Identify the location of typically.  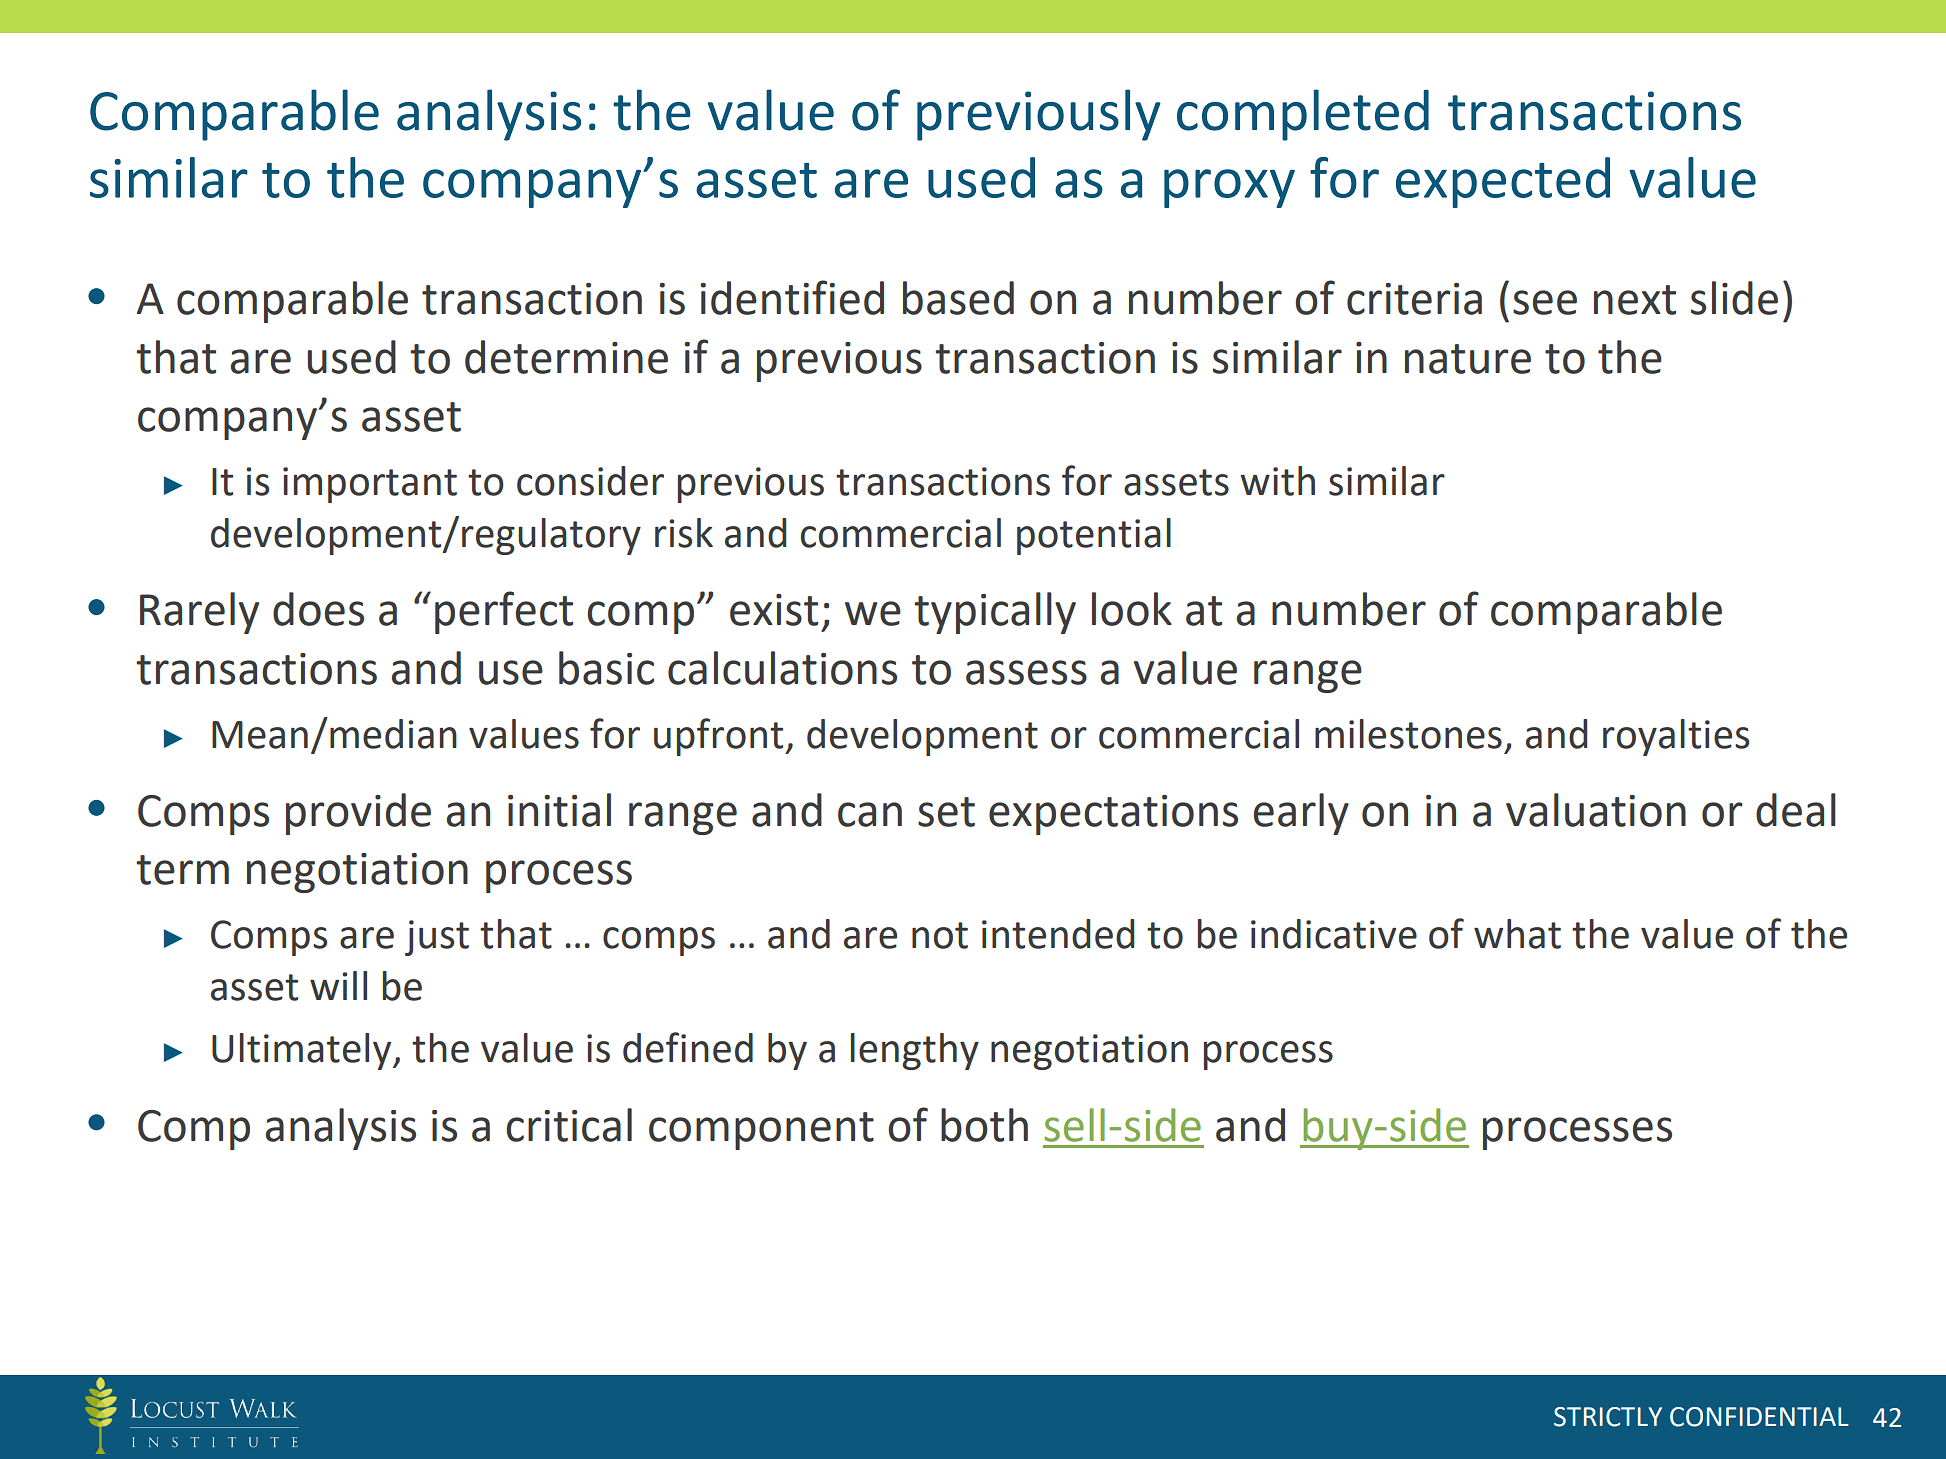
(995, 613).
